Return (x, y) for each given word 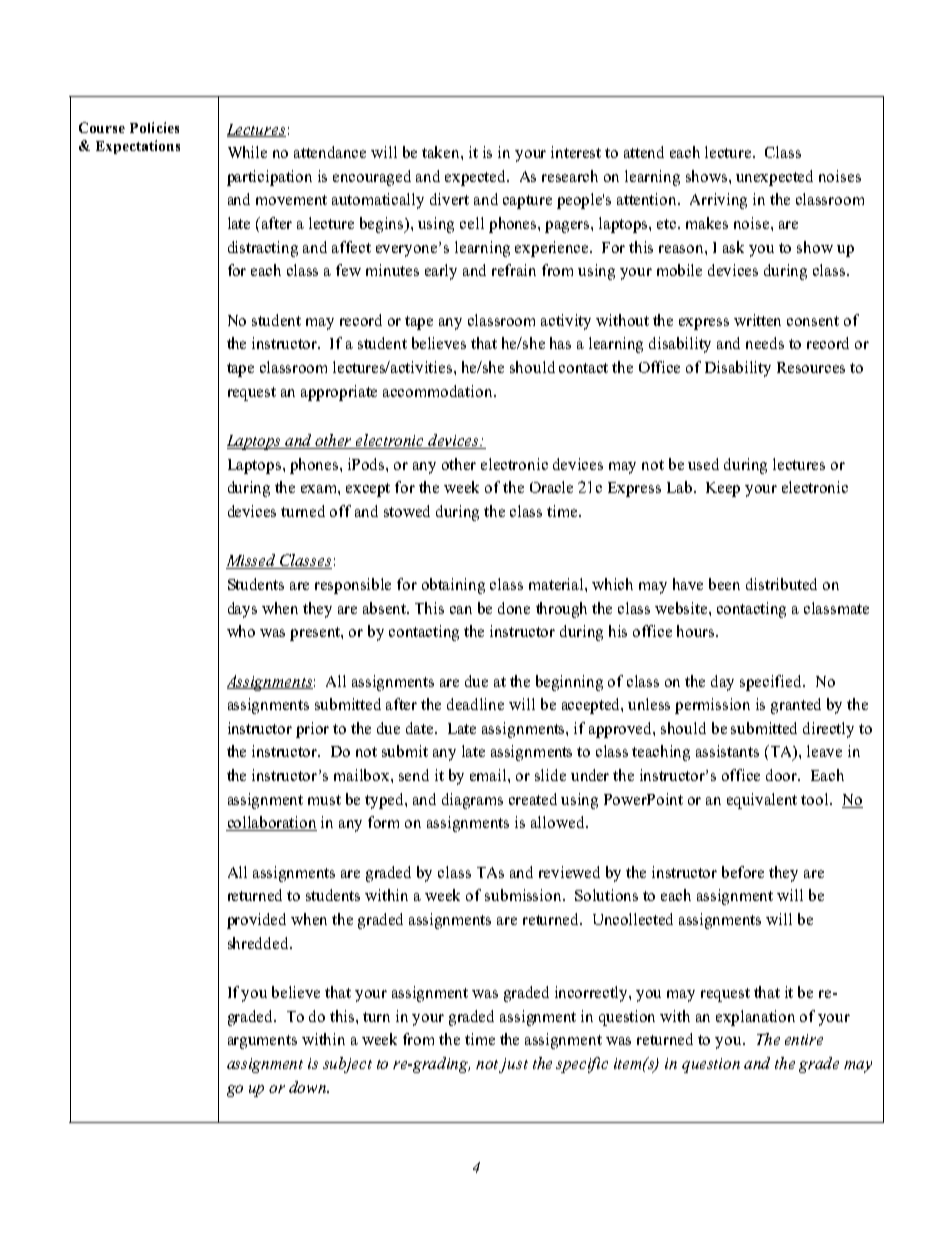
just (513, 1065)
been (724, 584)
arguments (262, 1042)
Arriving (718, 201)
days (242, 610)
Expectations (138, 147)
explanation (755, 1018)
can (461, 610)
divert (449, 199)
